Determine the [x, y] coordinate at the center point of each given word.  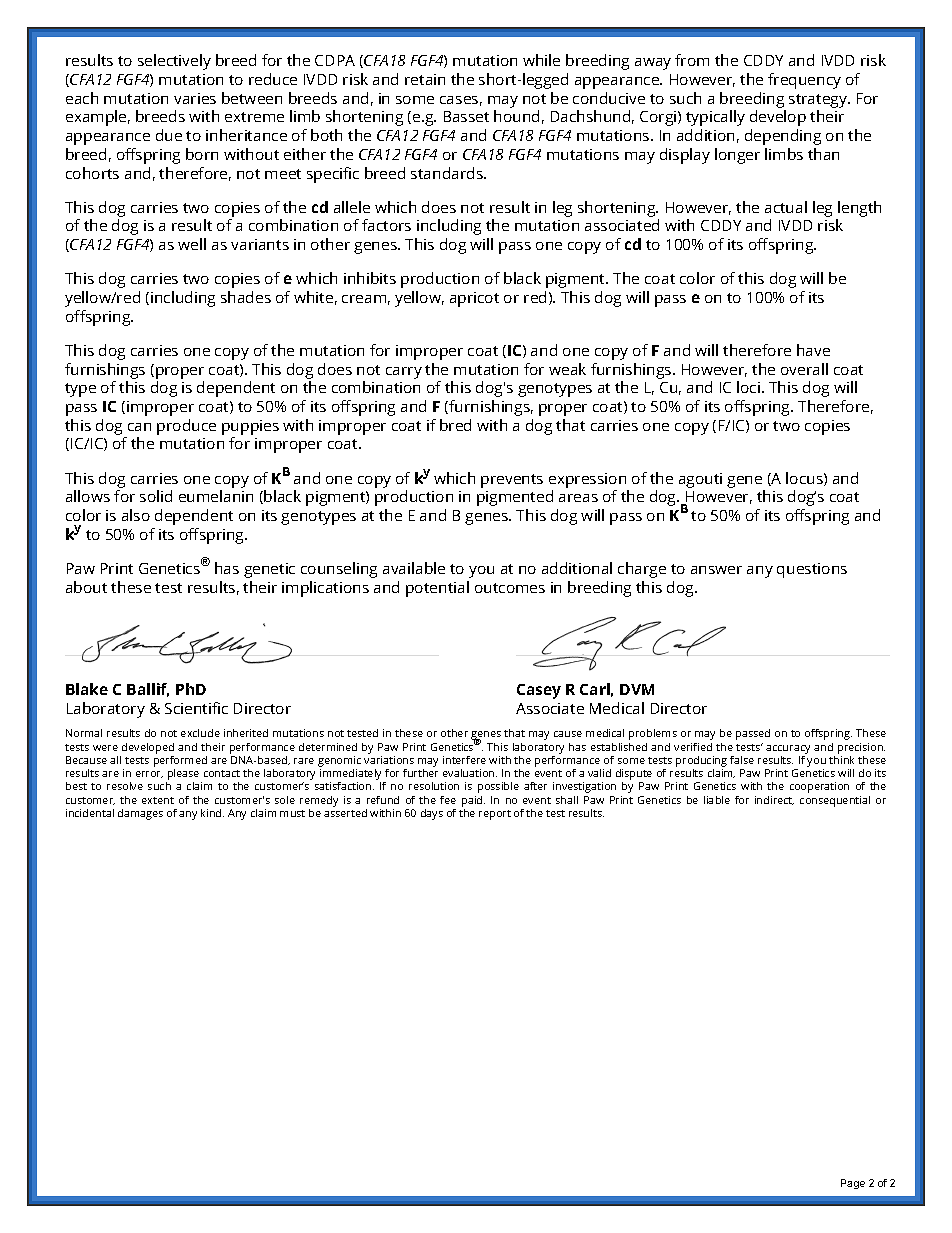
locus [804, 478]
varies [195, 98]
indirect [774, 800]
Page [853, 1184]
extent [158, 800]
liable [717, 800]
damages [140, 814]
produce [186, 427]
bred [455, 425]
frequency [804, 81]
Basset [466, 116]
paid [473, 801]
